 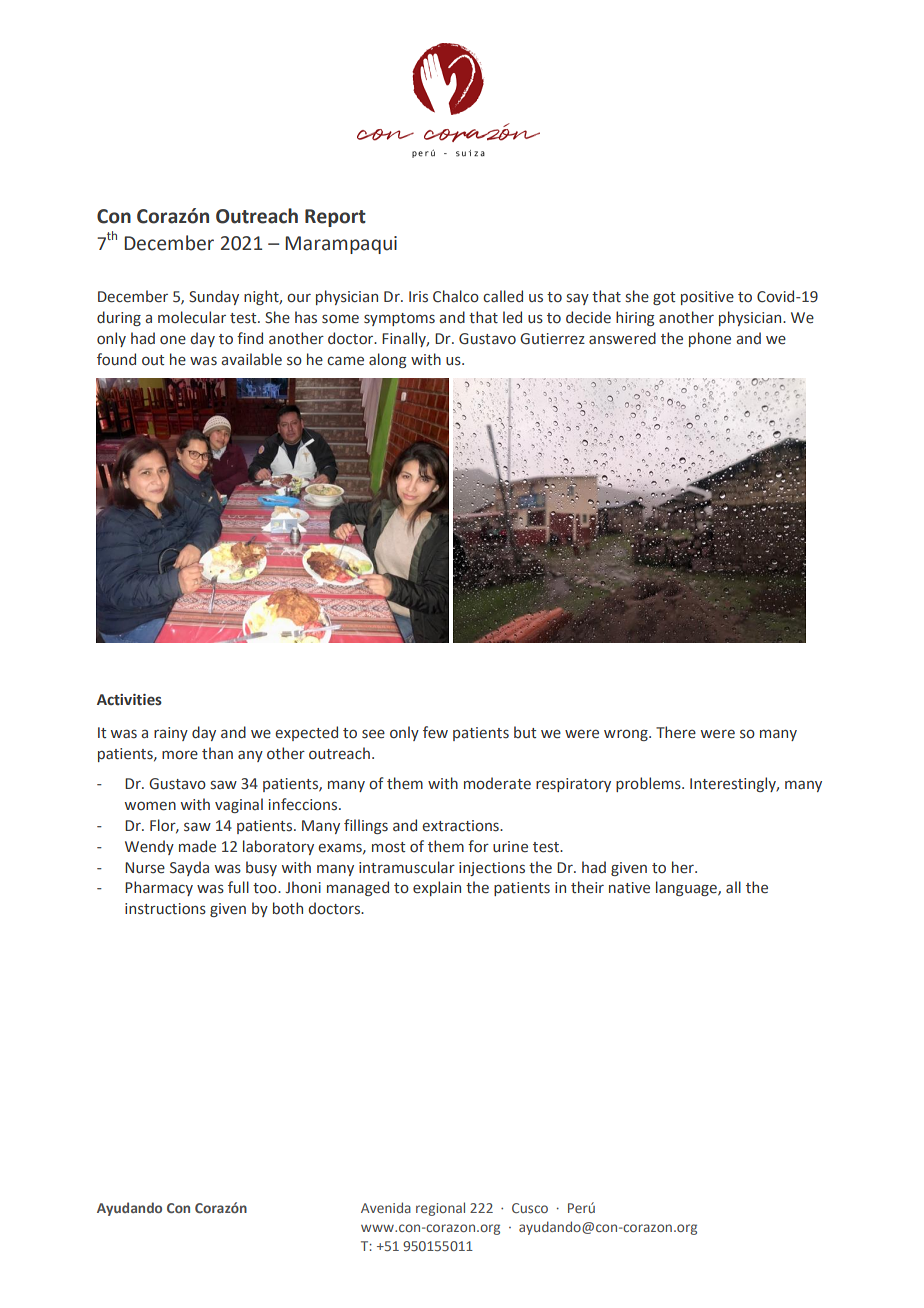 I want to click on wrong, so click(x=627, y=735).
